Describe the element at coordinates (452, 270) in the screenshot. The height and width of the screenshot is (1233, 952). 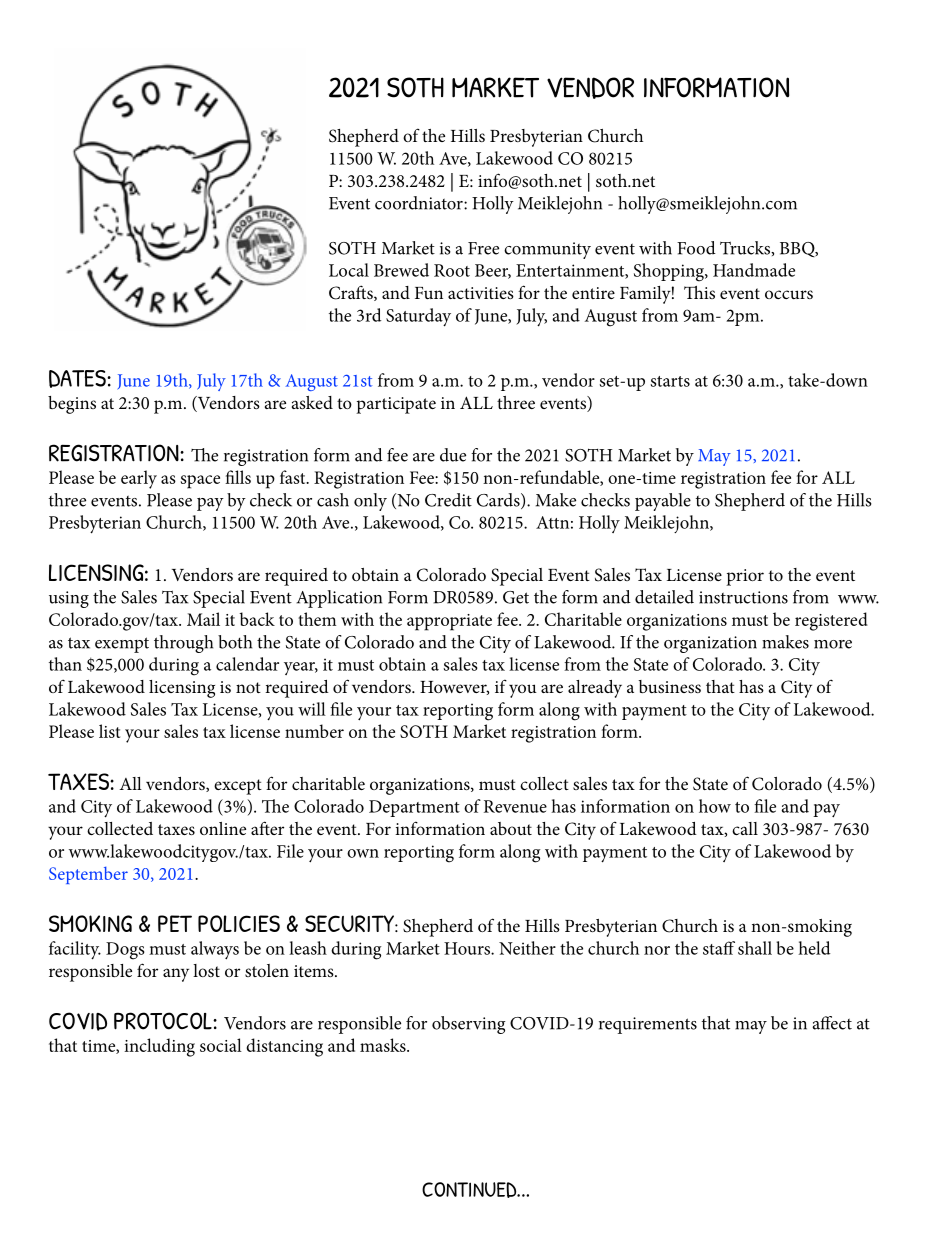
I see `Root` at that location.
